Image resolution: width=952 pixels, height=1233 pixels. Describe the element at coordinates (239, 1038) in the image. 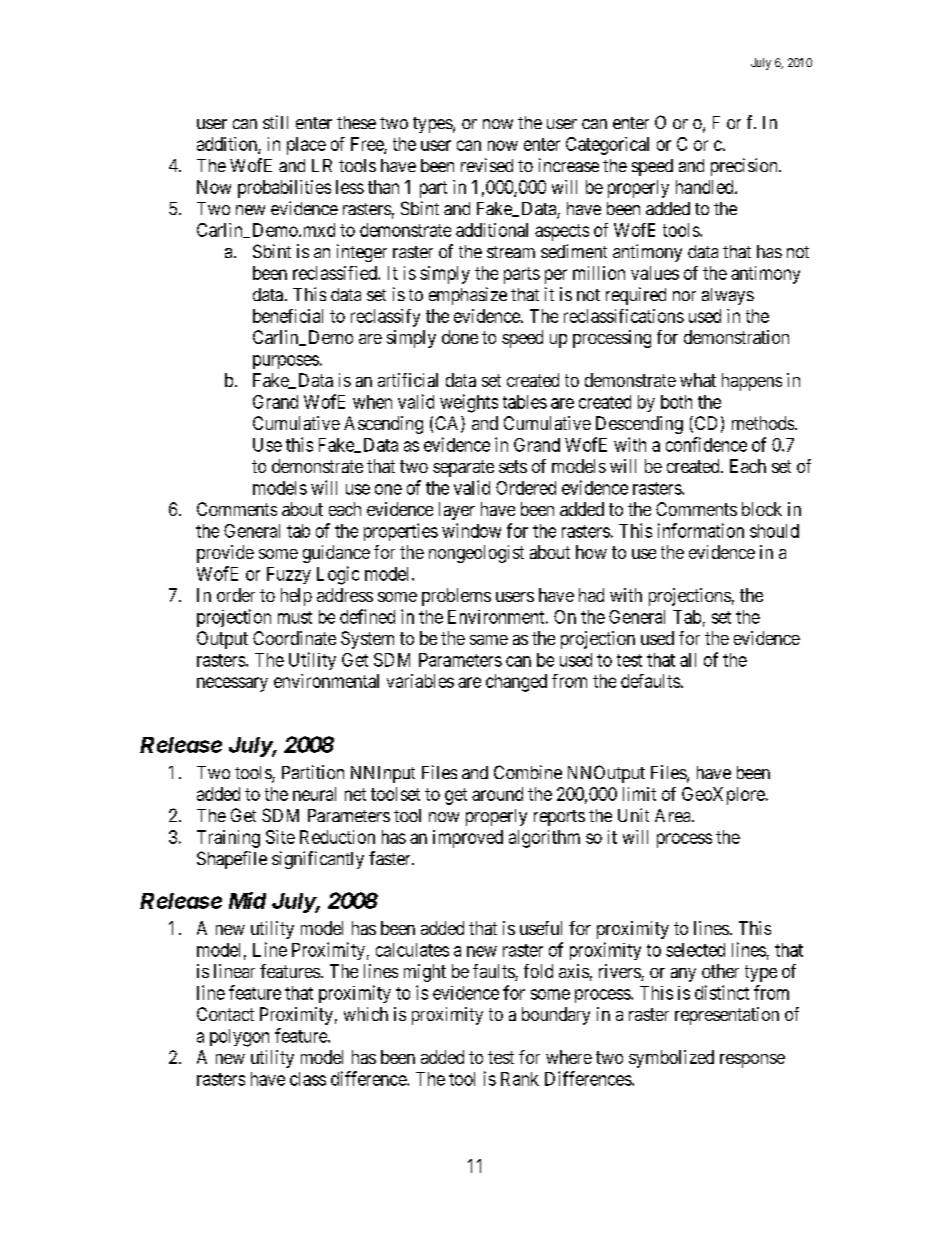

I see `polygon` at that location.
